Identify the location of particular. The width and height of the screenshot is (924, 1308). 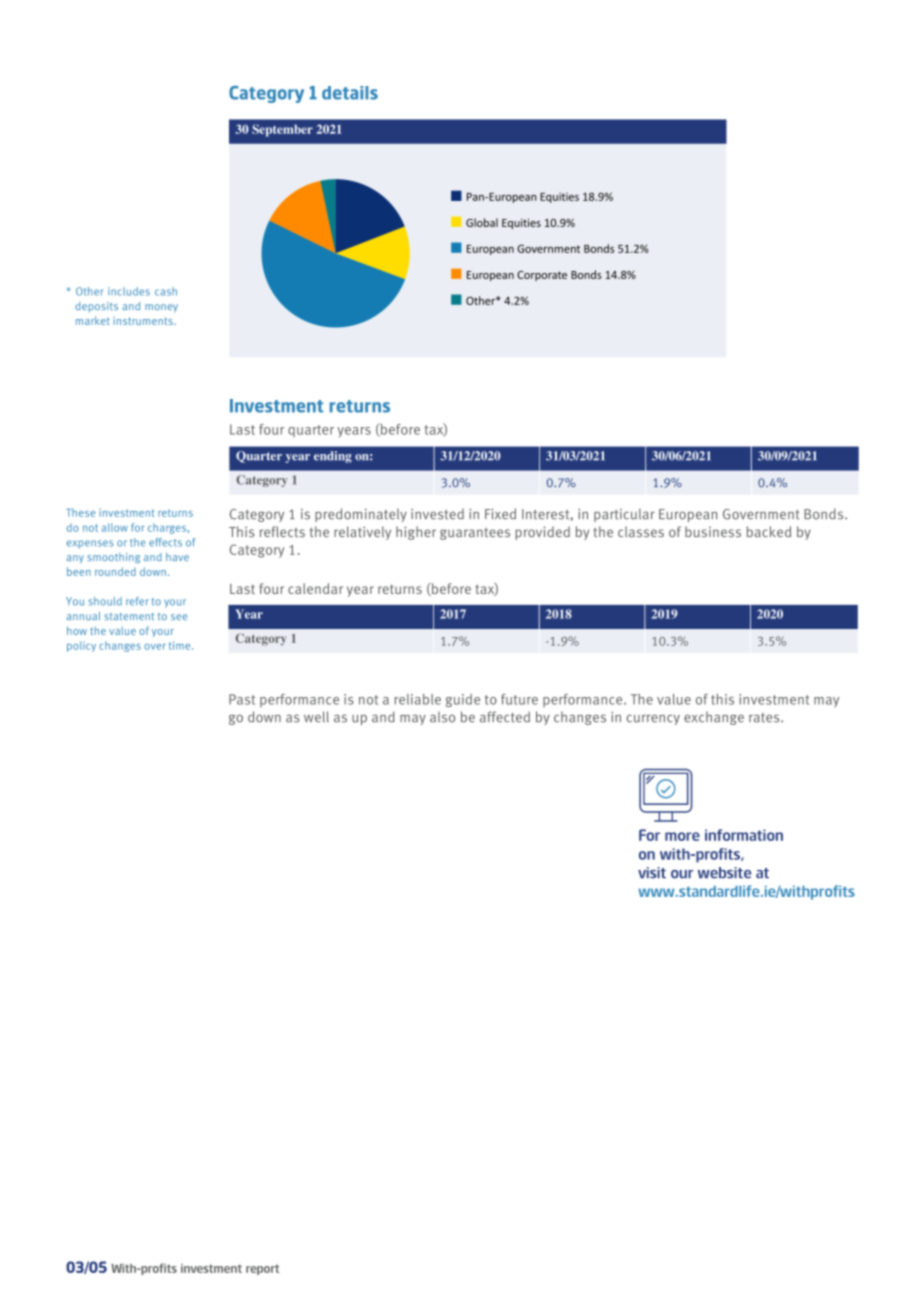
(624, 515).
